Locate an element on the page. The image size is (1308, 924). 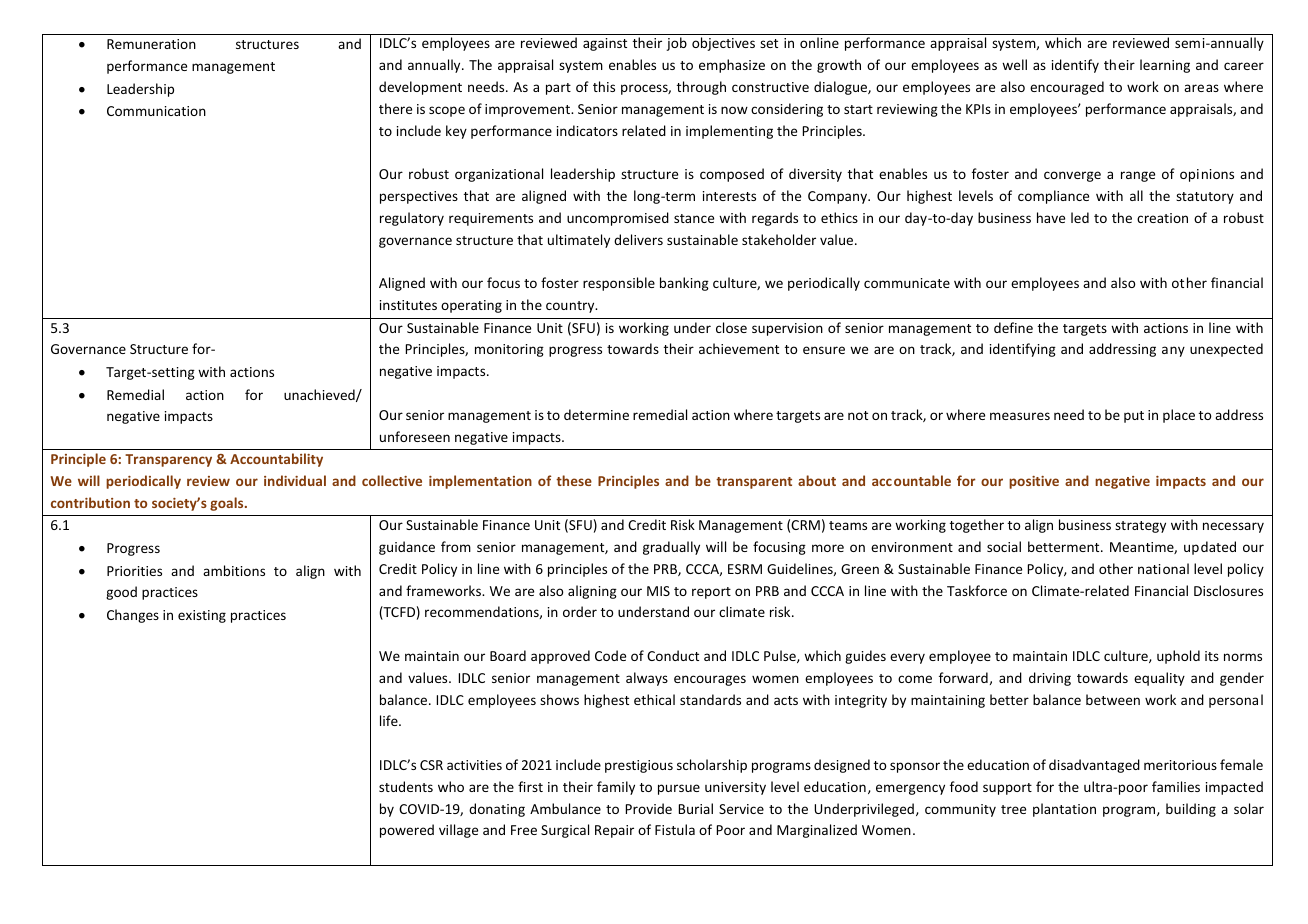
stance is located at coordinates (694, 218).
